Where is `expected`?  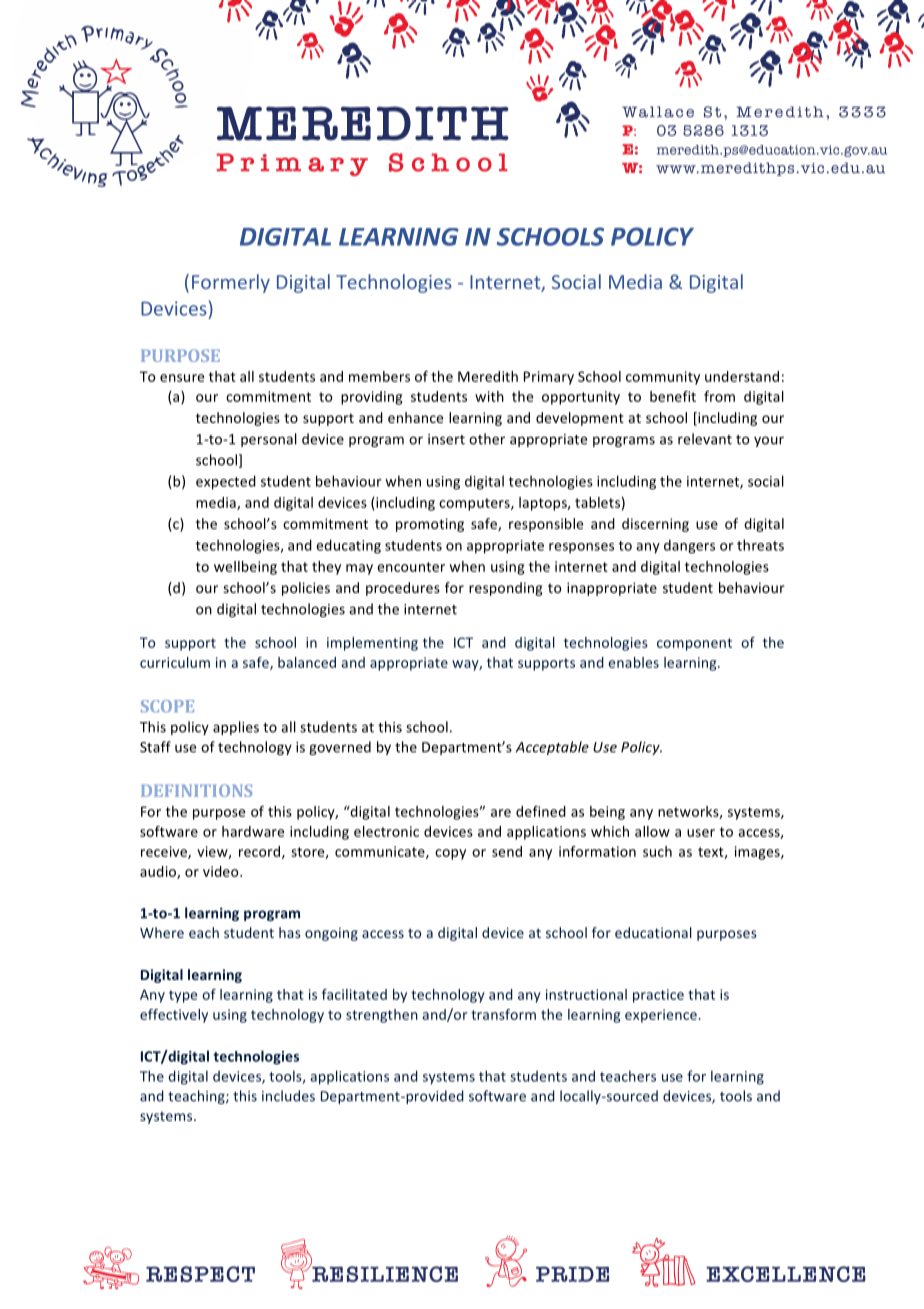 expected is located at coordinates (226, 482).
